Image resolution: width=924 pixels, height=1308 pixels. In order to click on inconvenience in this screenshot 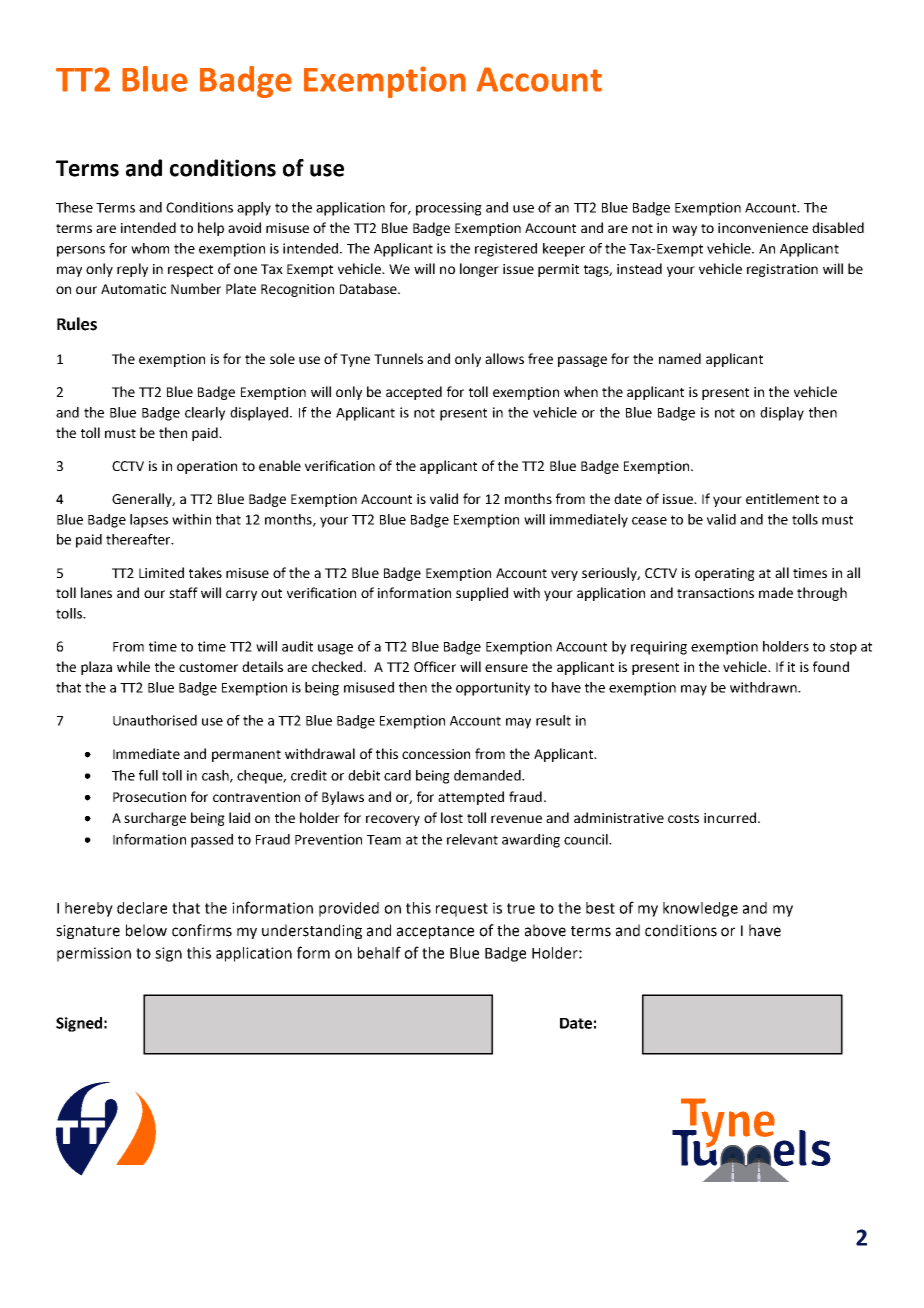, I will do `click(763, 228)`.
